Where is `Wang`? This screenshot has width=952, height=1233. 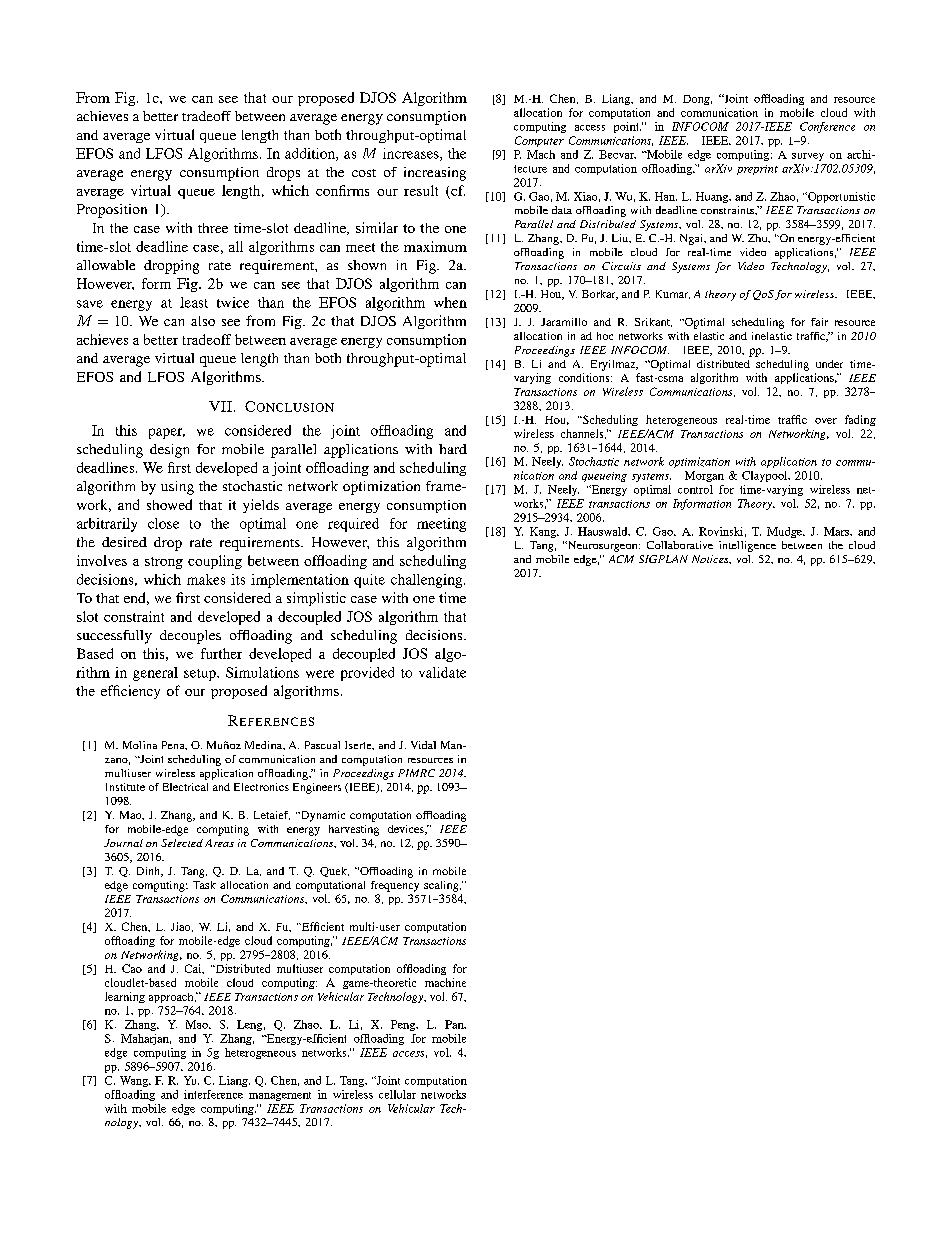
Wang is located at coordinates (135, 1081).
